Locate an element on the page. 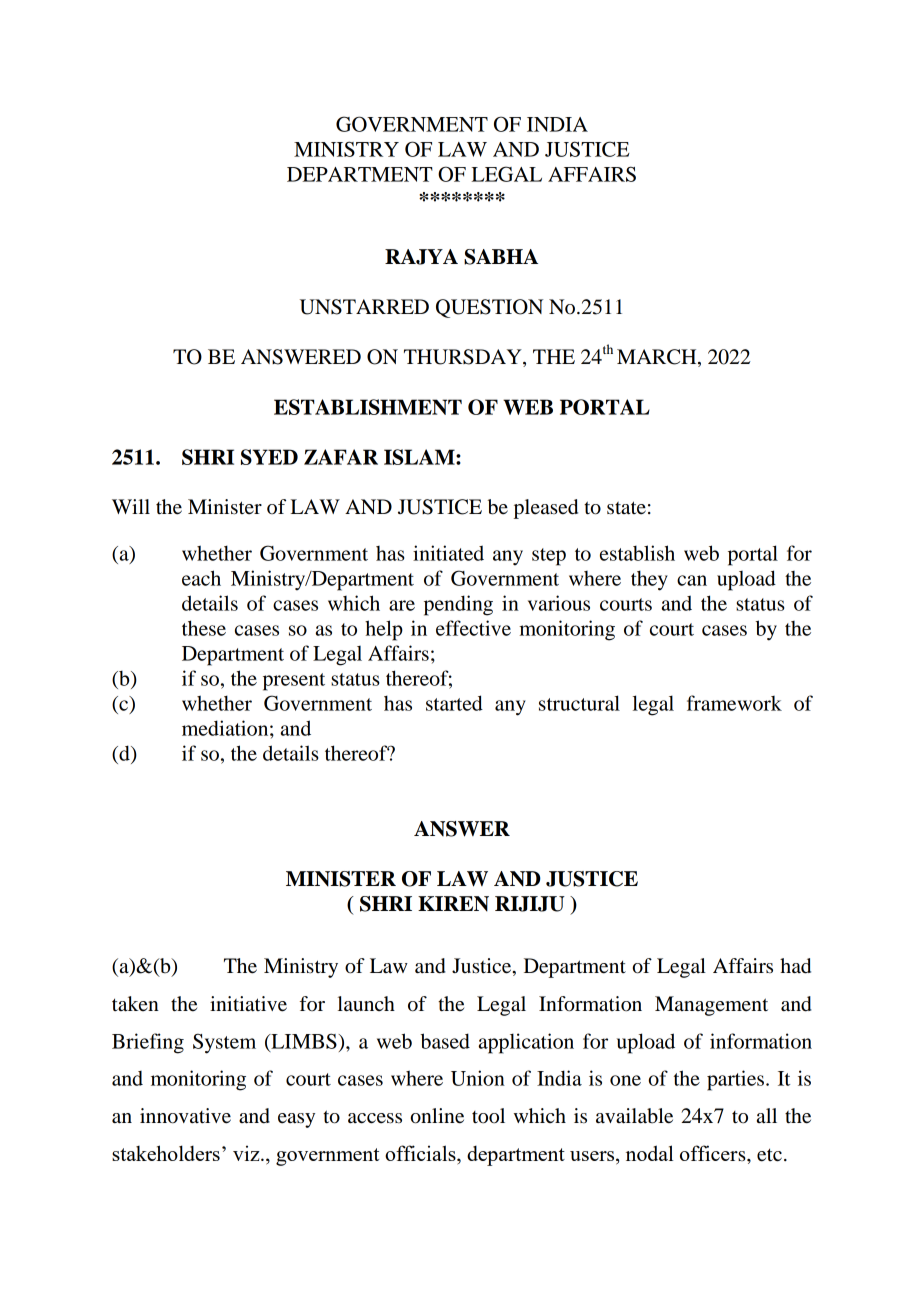 The height and width of the page is (1308, 924). launch is located at coordinates (366, 1003).
